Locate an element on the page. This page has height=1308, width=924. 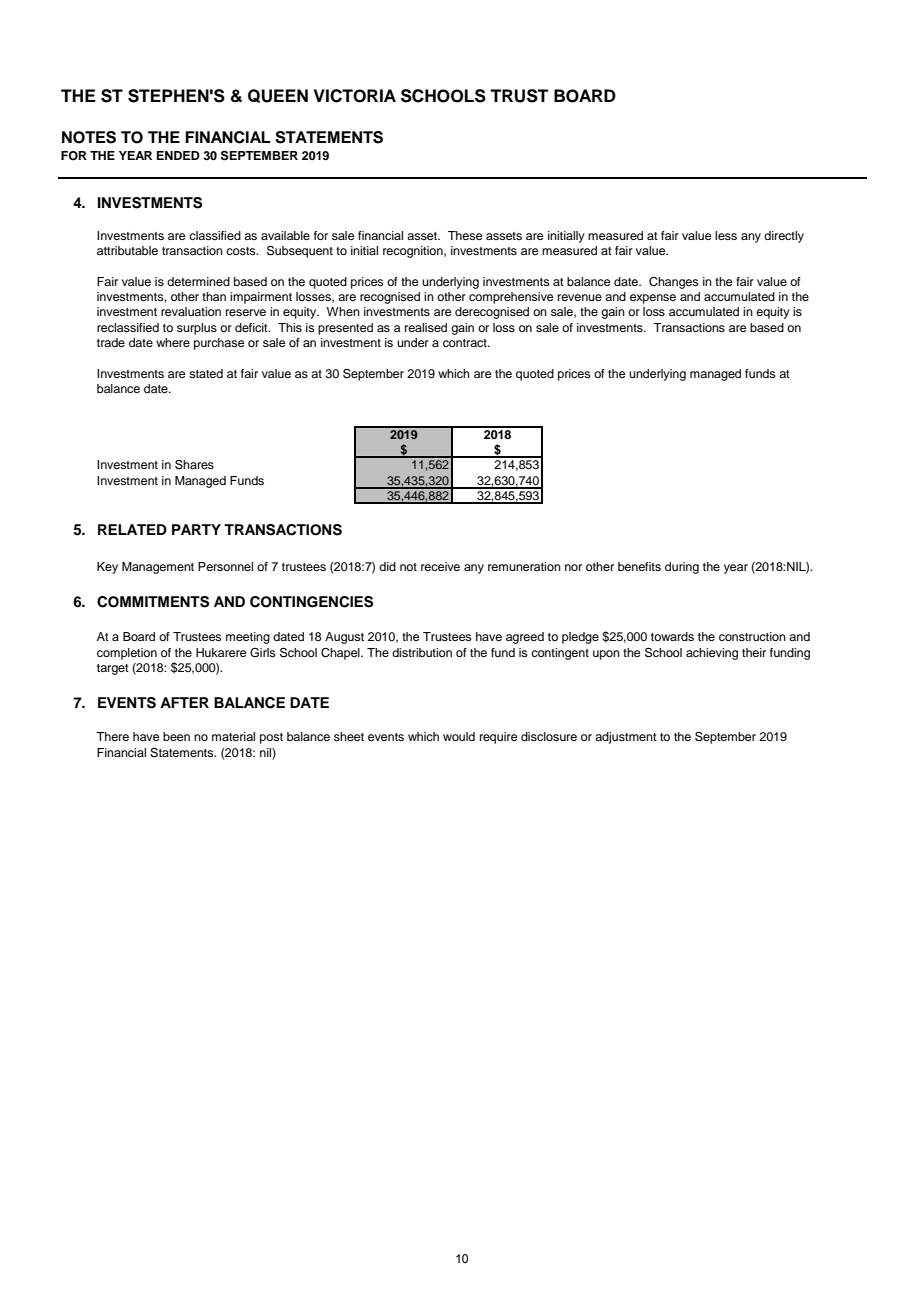
during is located at coordinates (682, 568).
